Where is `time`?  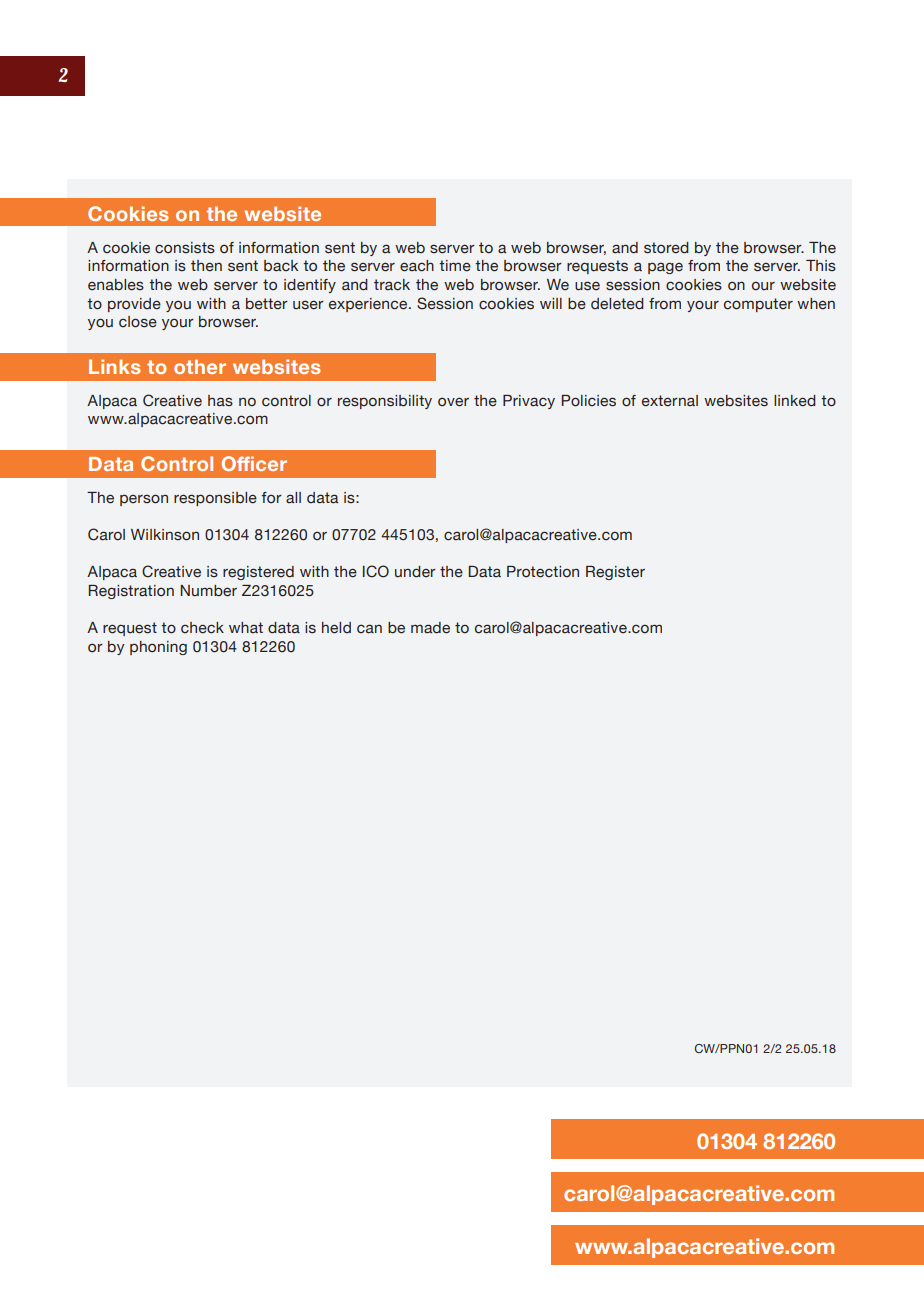
time is located at coordinates (455, 266).
